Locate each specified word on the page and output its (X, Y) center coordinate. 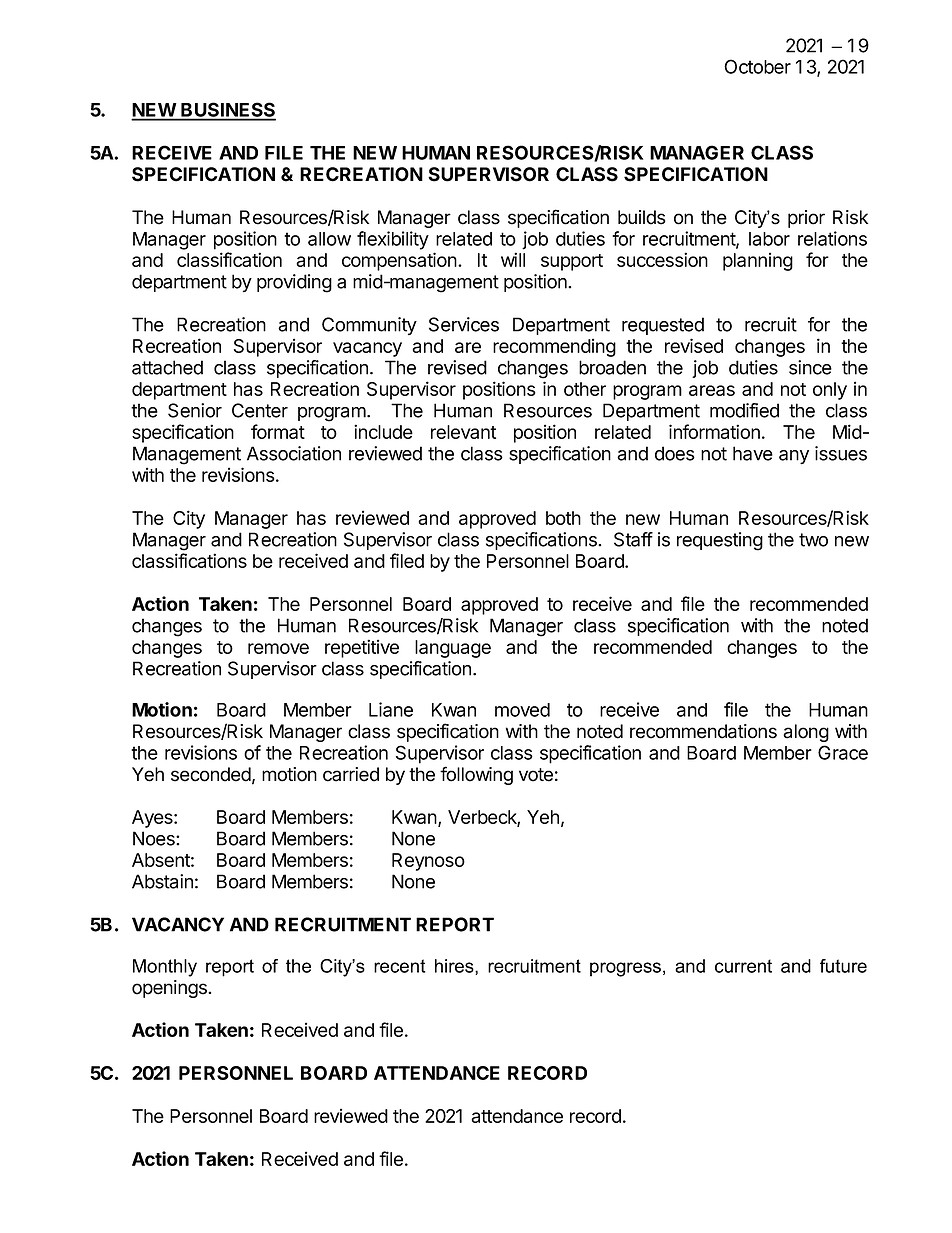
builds (642, 217)
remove (278, 648)
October (757, 66)
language (453, 649)
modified (744, 410)
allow (329, 239)
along (806, 733)
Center (260, 410)
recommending (554, 347)
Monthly (165, 968)
